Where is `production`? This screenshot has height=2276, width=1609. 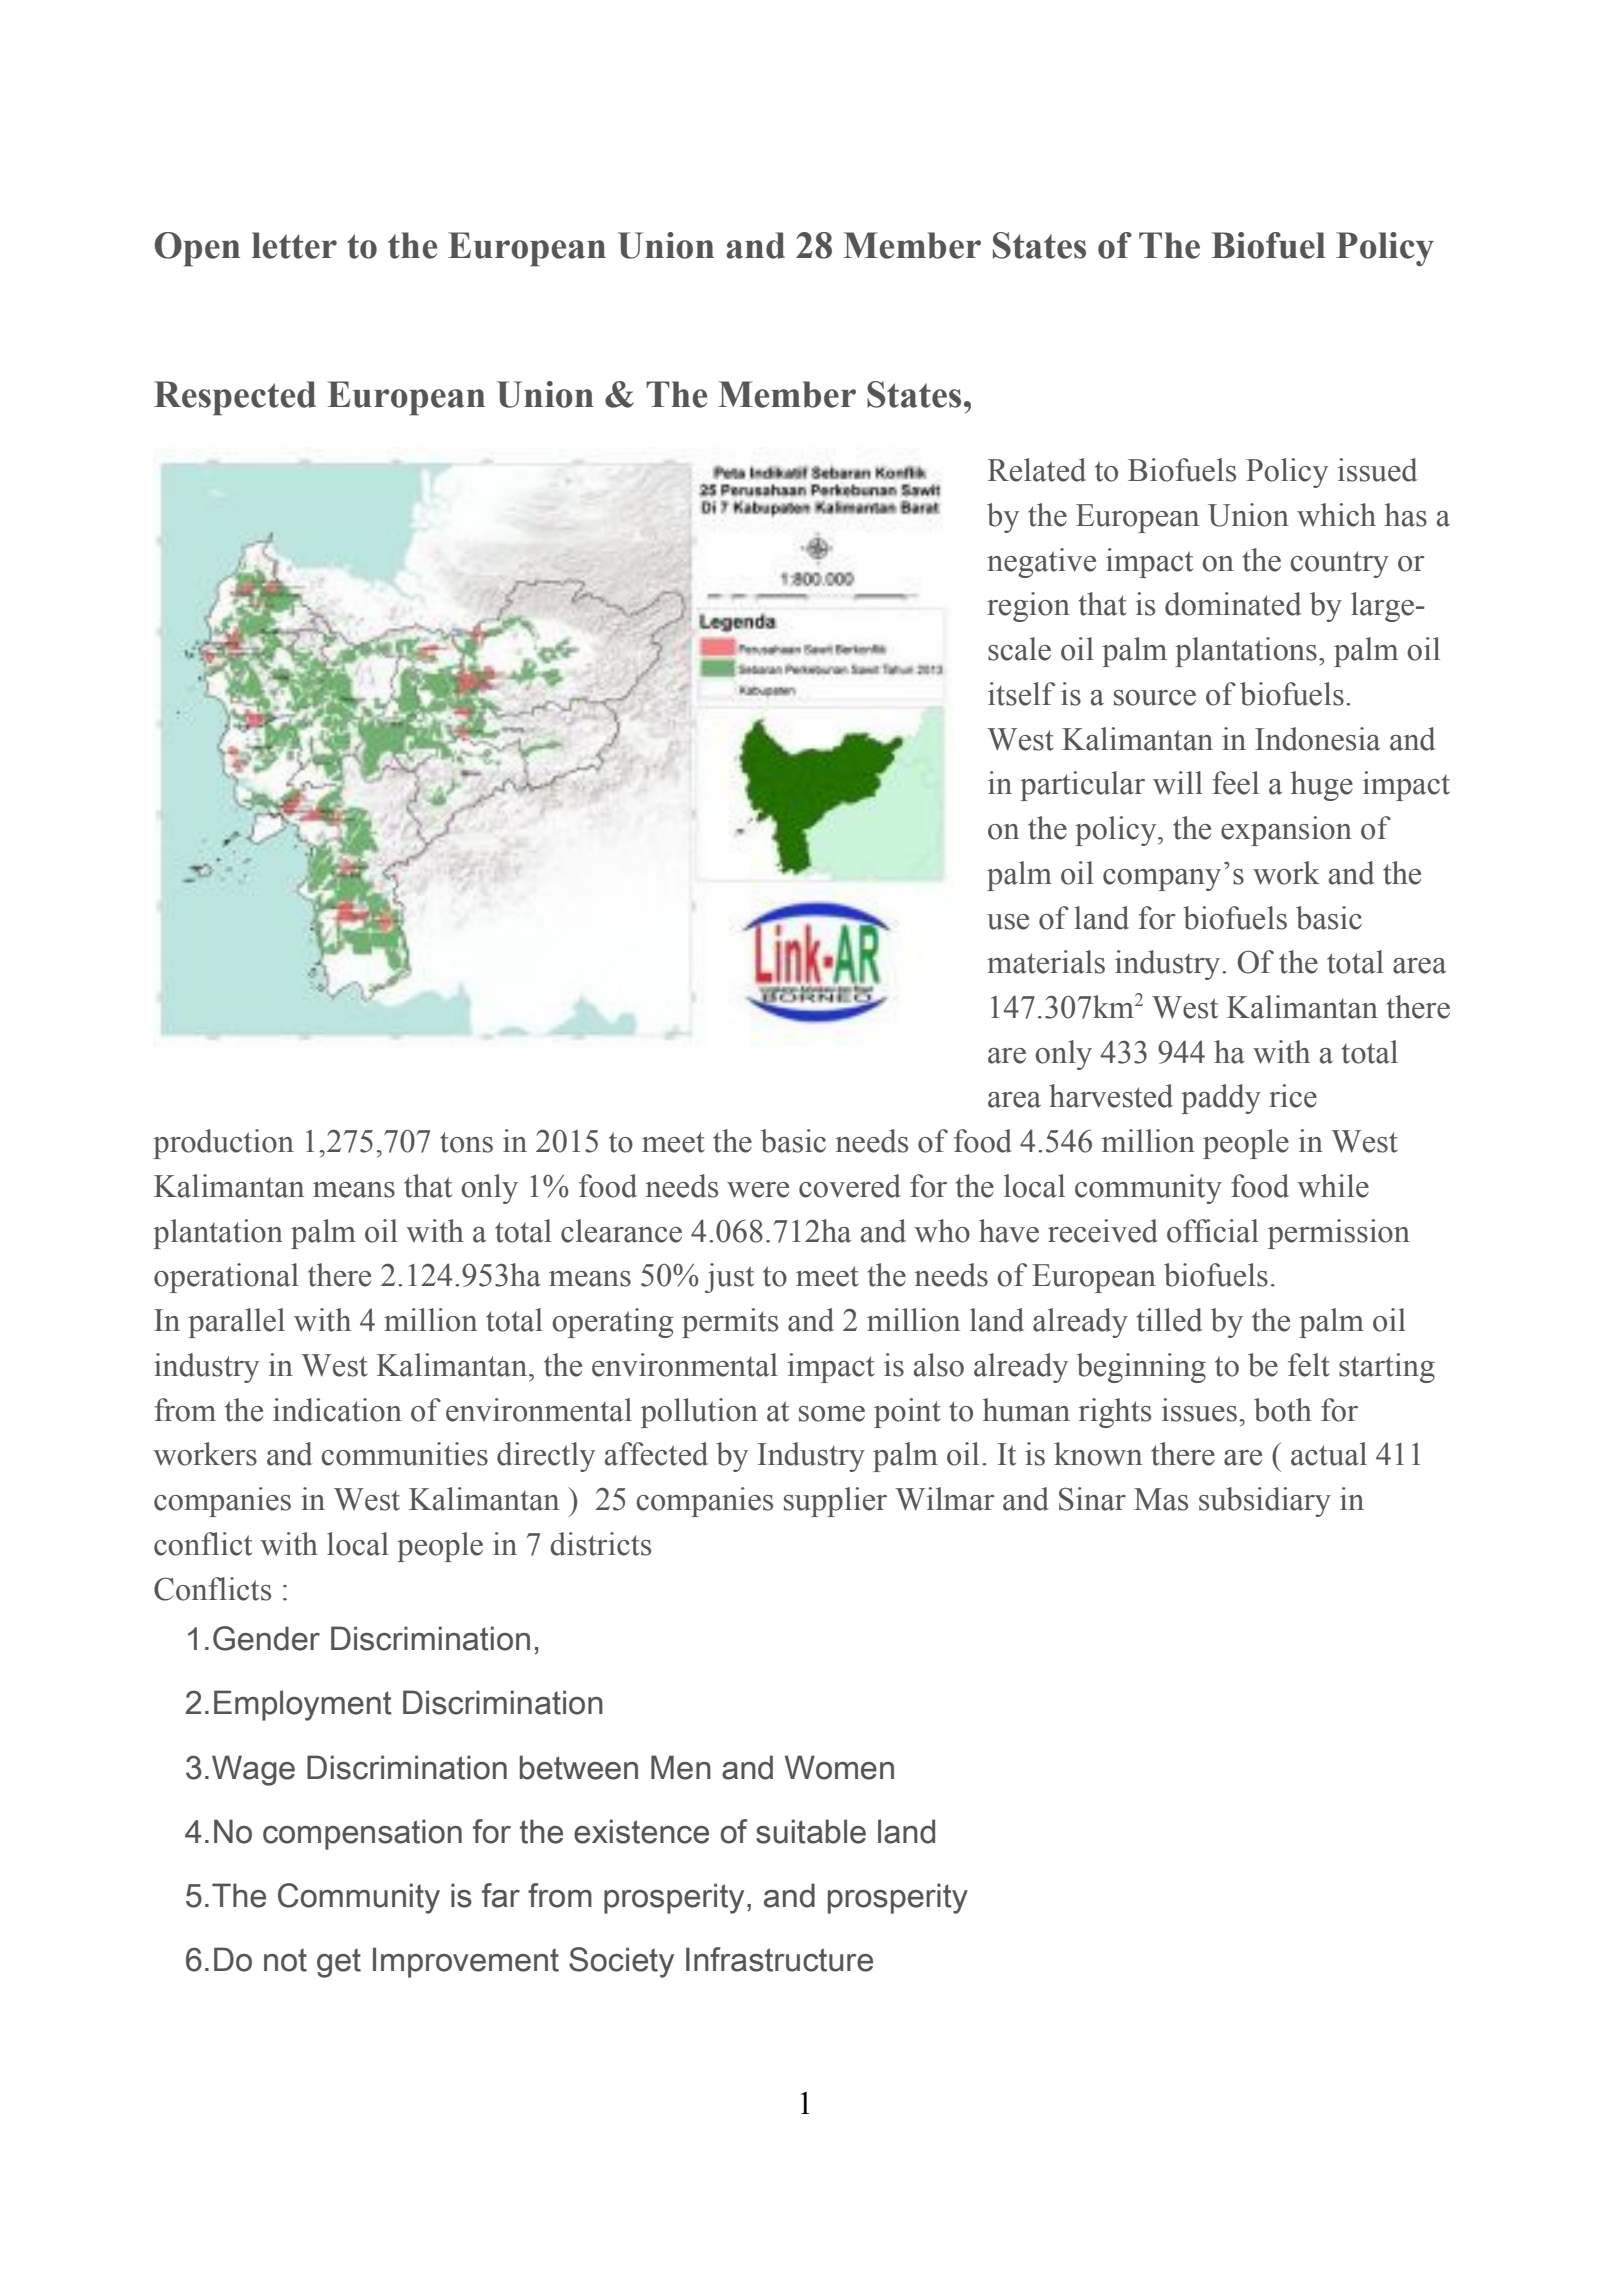 production is located at coordinates (223, 1144).
